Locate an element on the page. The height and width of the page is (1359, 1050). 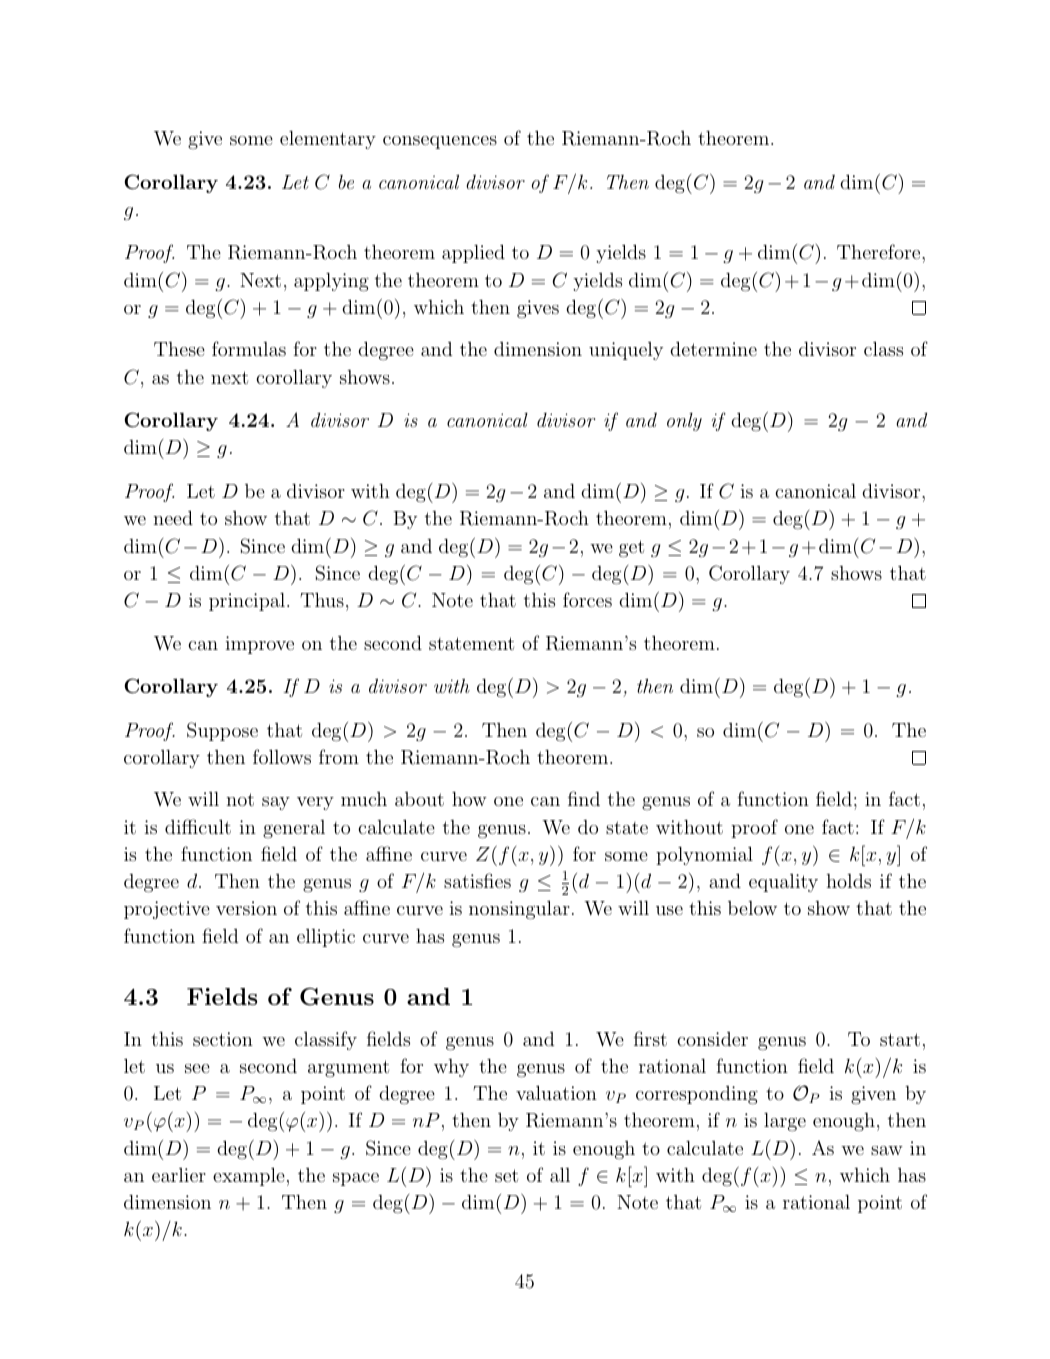
consequences is located at coordinates (440, 142).
